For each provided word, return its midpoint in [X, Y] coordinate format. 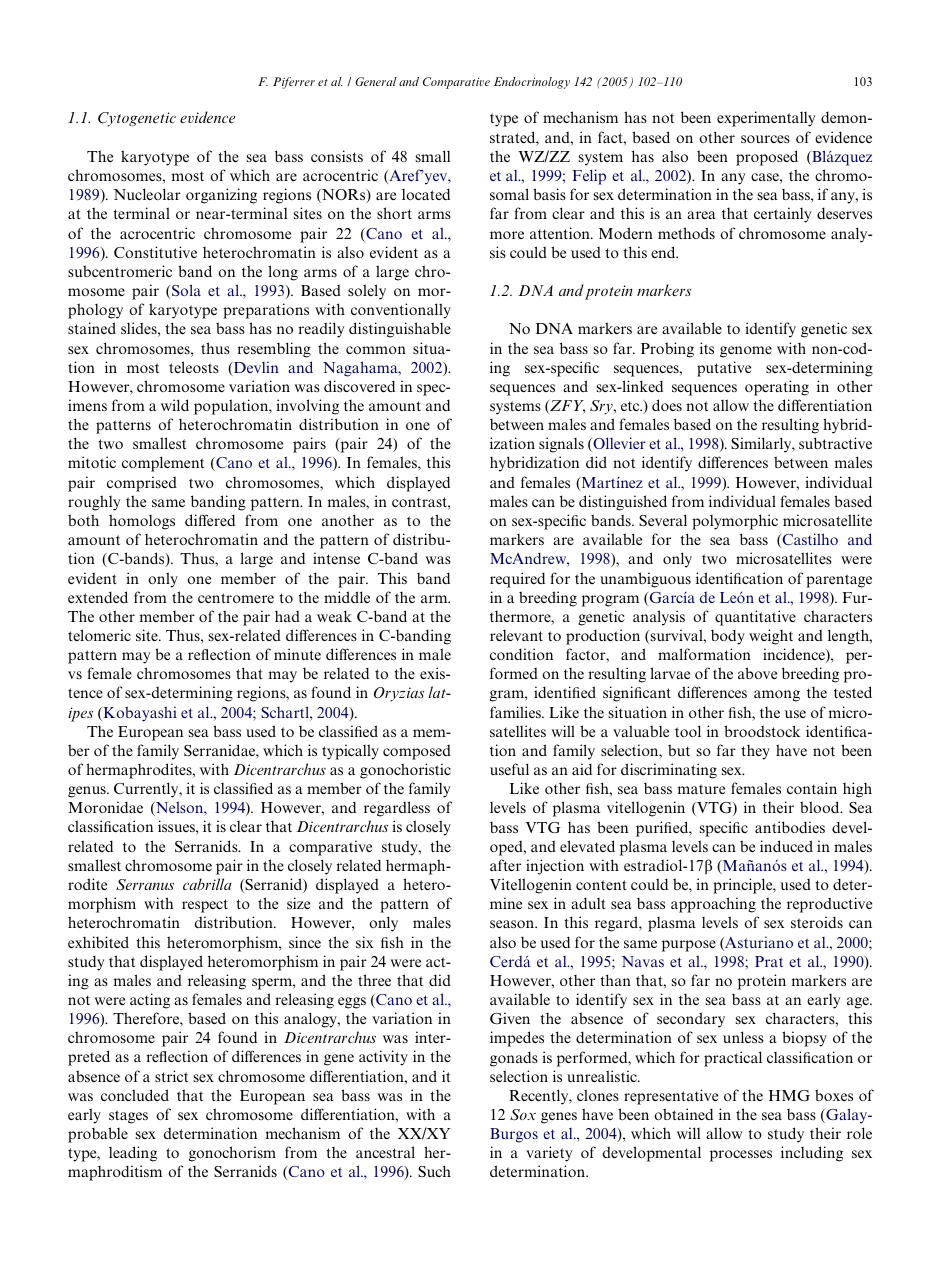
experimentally [766, 119]
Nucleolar [147, 194]
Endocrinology [532, 83]
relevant [516, 635]
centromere [236, 598]
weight [771, 637]
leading [133, 1154]
